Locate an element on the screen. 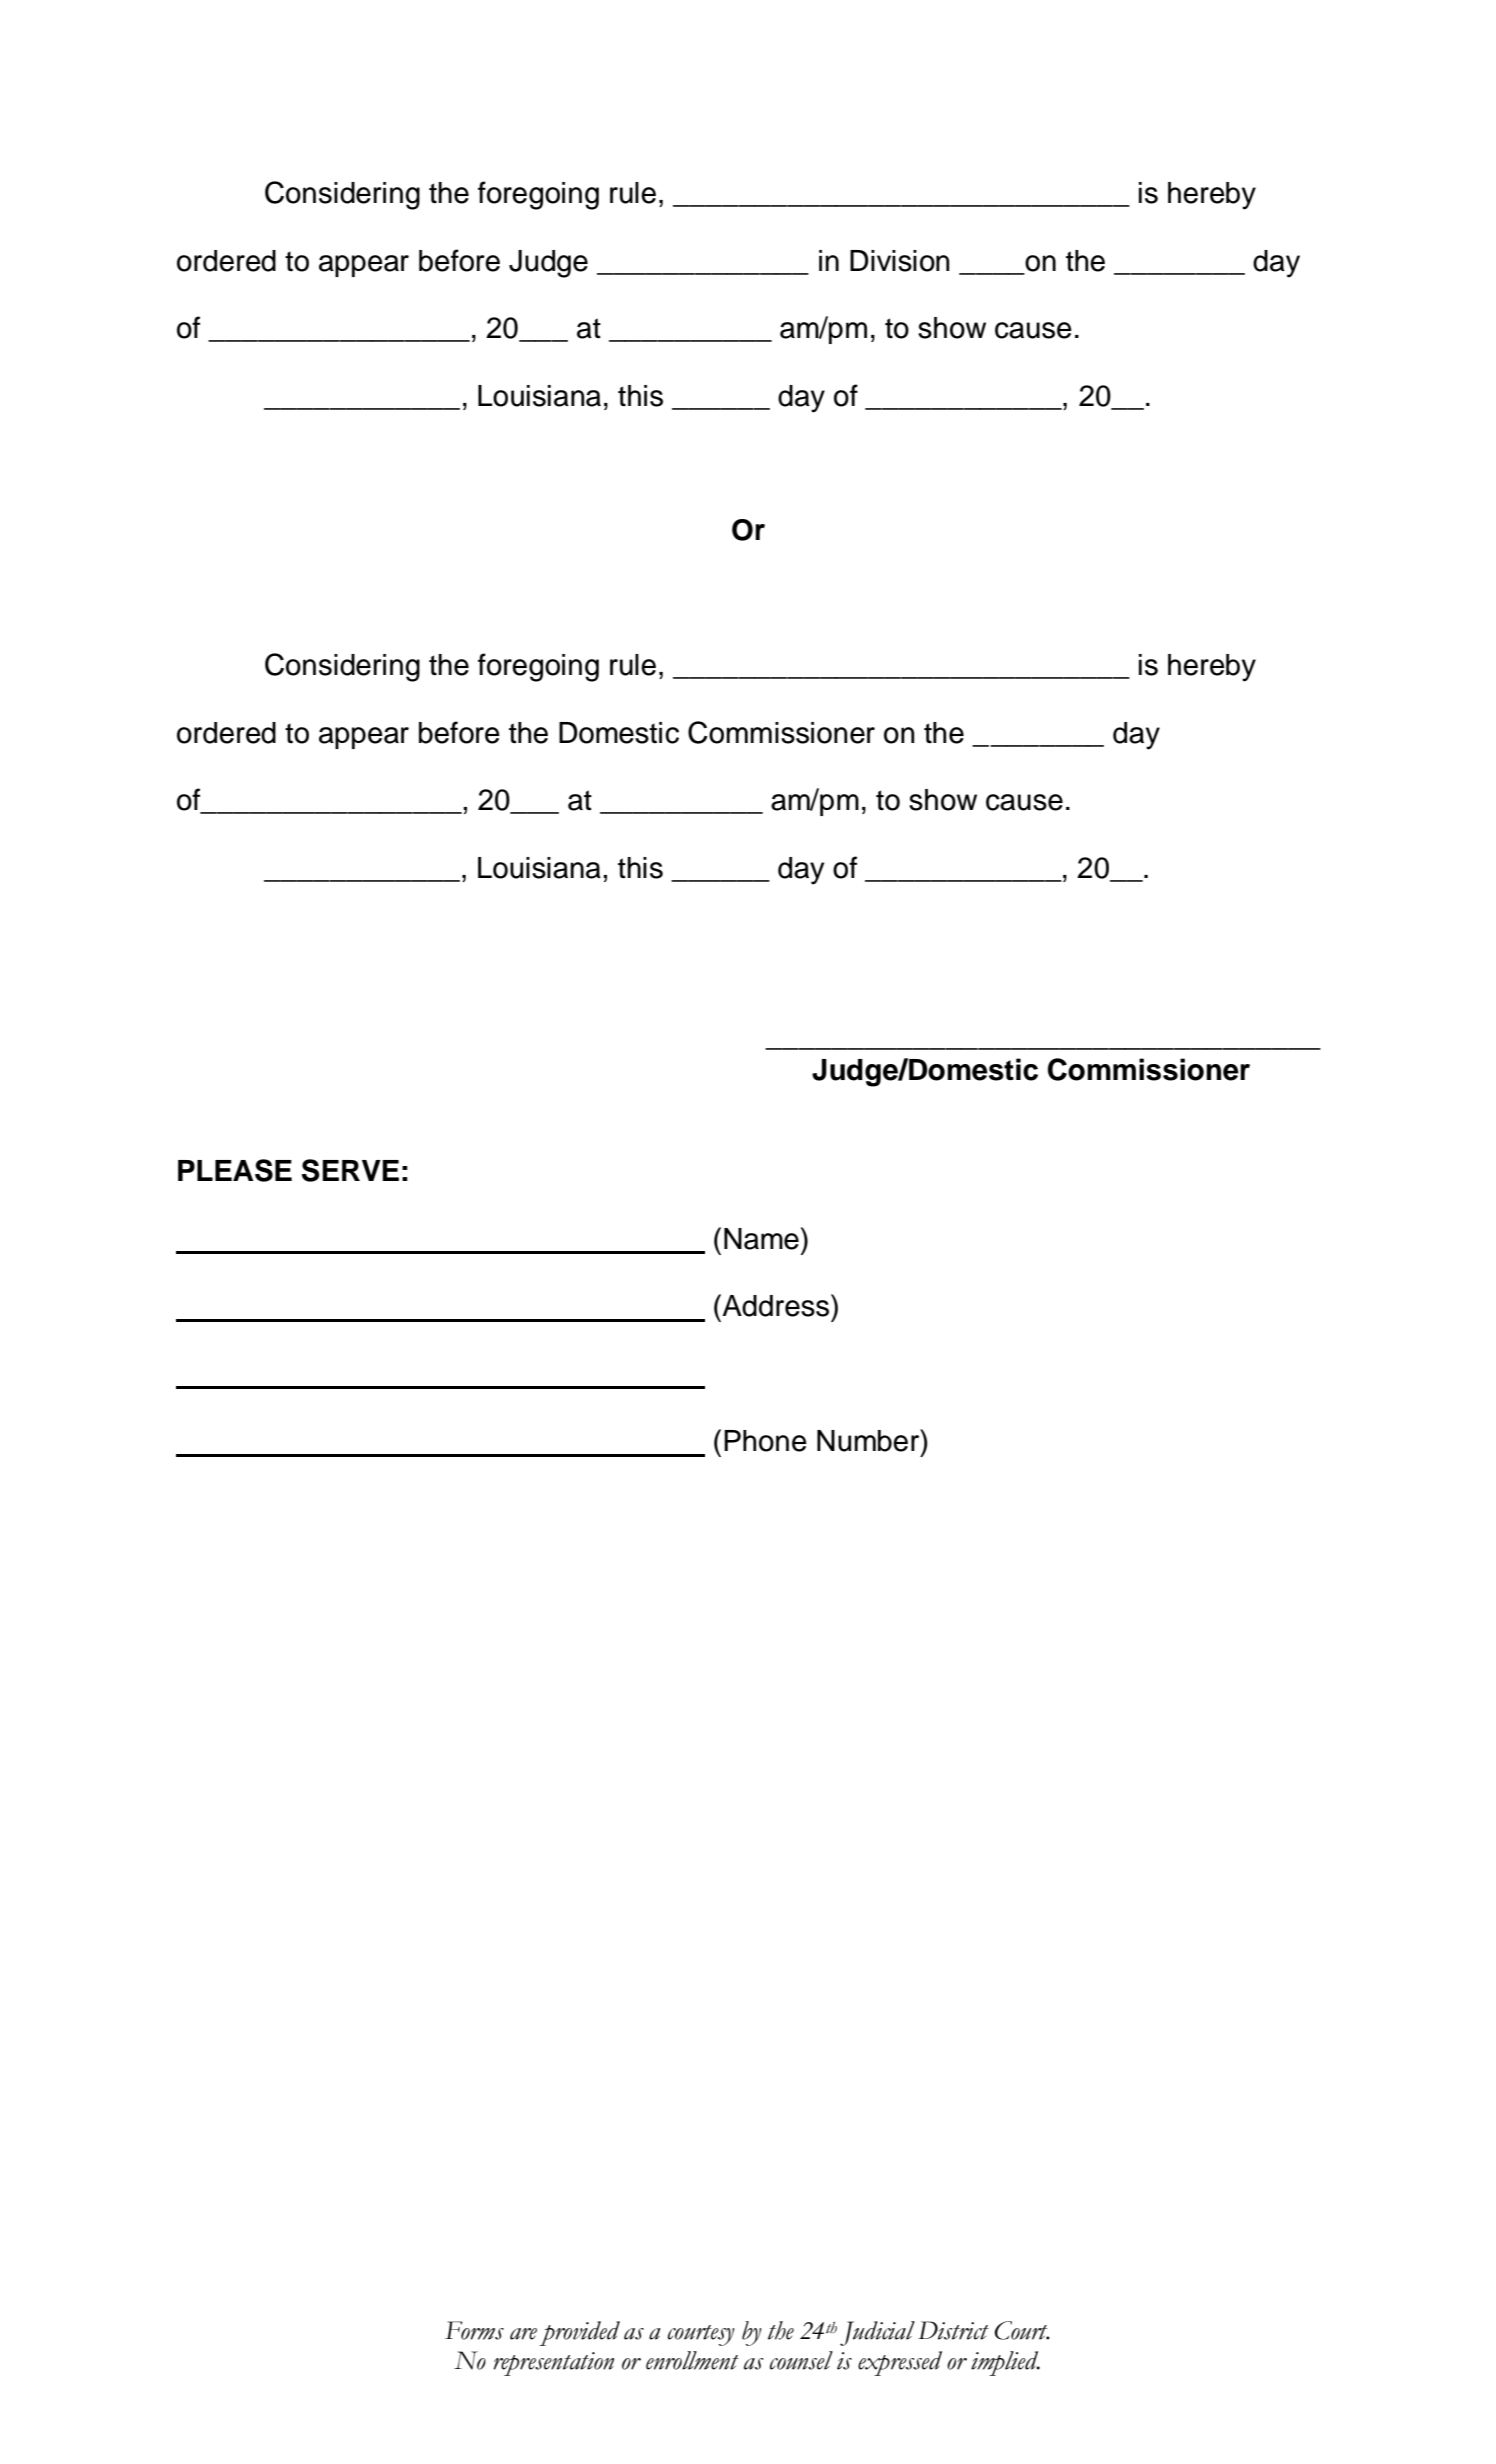 Image resolution: width=1496 pixels, height=2464 pixels. Forms is located at coordinates (474, 2330).
